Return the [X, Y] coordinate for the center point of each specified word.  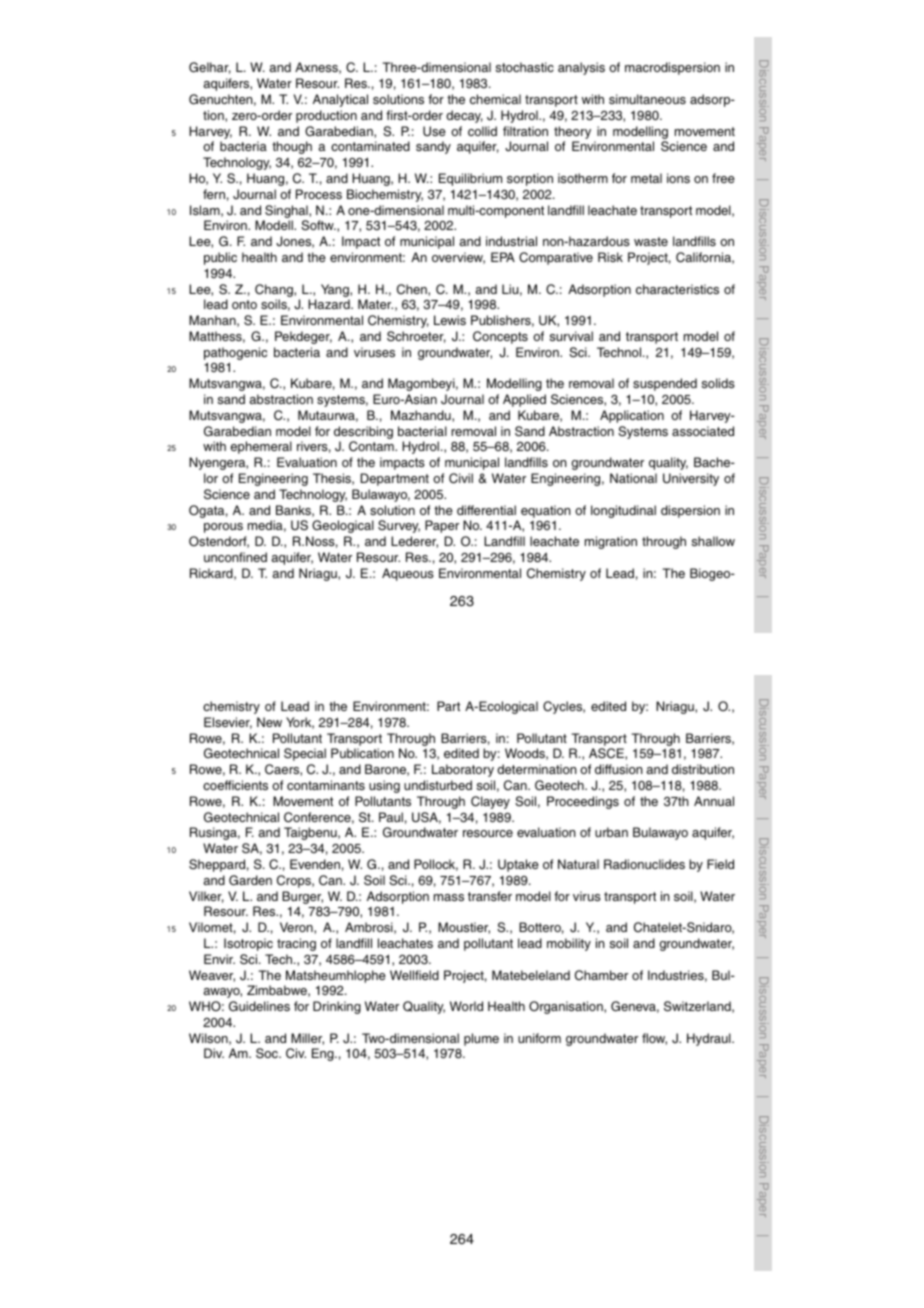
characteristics [677, 289]
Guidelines [259, 1006]
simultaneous [647, 99]
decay [464, 116]
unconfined [235, 557]
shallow [713, 541]
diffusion [619, 769]
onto [244, 304]
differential [486, 510]
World [466, 1006]
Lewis [450, 320]
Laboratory [463, 770]
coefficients [235, 785]
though [292, 147]
